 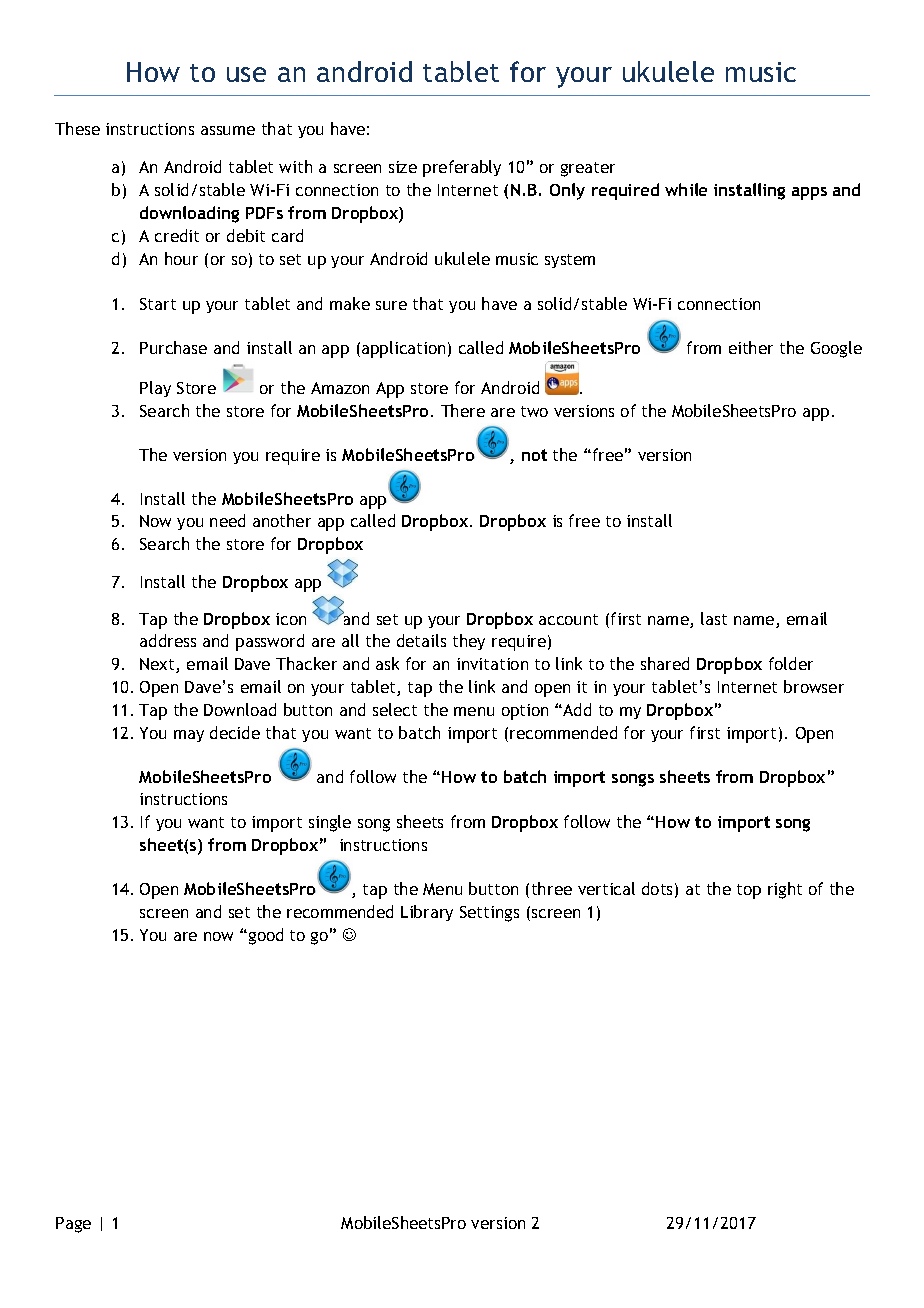 What do you see at coordinates (686, 189) in the screenshot?
I see `while` at bounding box center [686, 189].
